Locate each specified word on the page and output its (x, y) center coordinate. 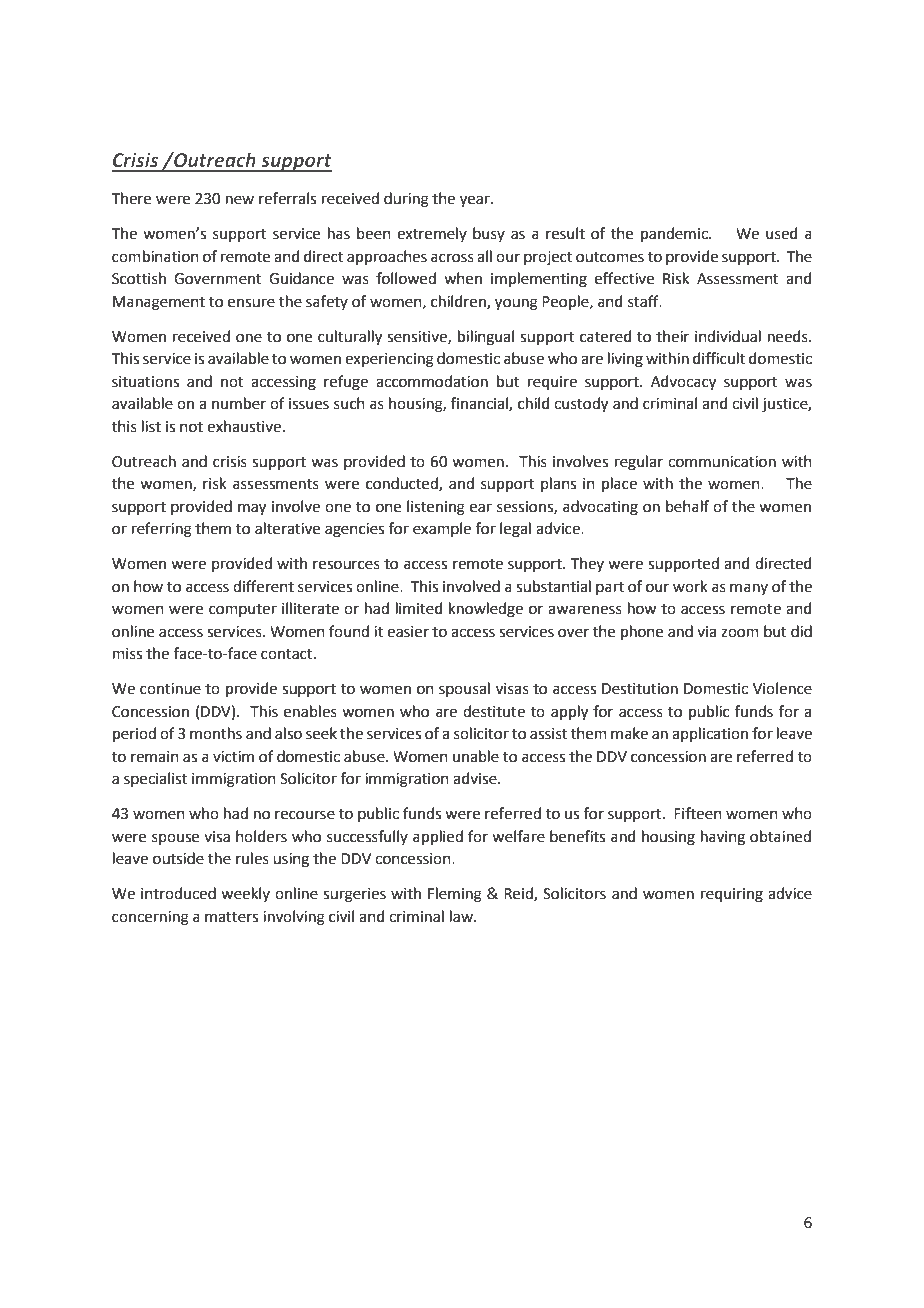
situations (145, 382)
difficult (719, 358)
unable (476, 756)
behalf (687, 506)
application (710, 734)
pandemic (675, 234)
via (706, 632)
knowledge (486, 610)
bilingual (486, 338)
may (252, 509)
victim (233, 757)
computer (243, 610)
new (240, 200)
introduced (178, 893)
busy (489, 234)
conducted (403, 484)
